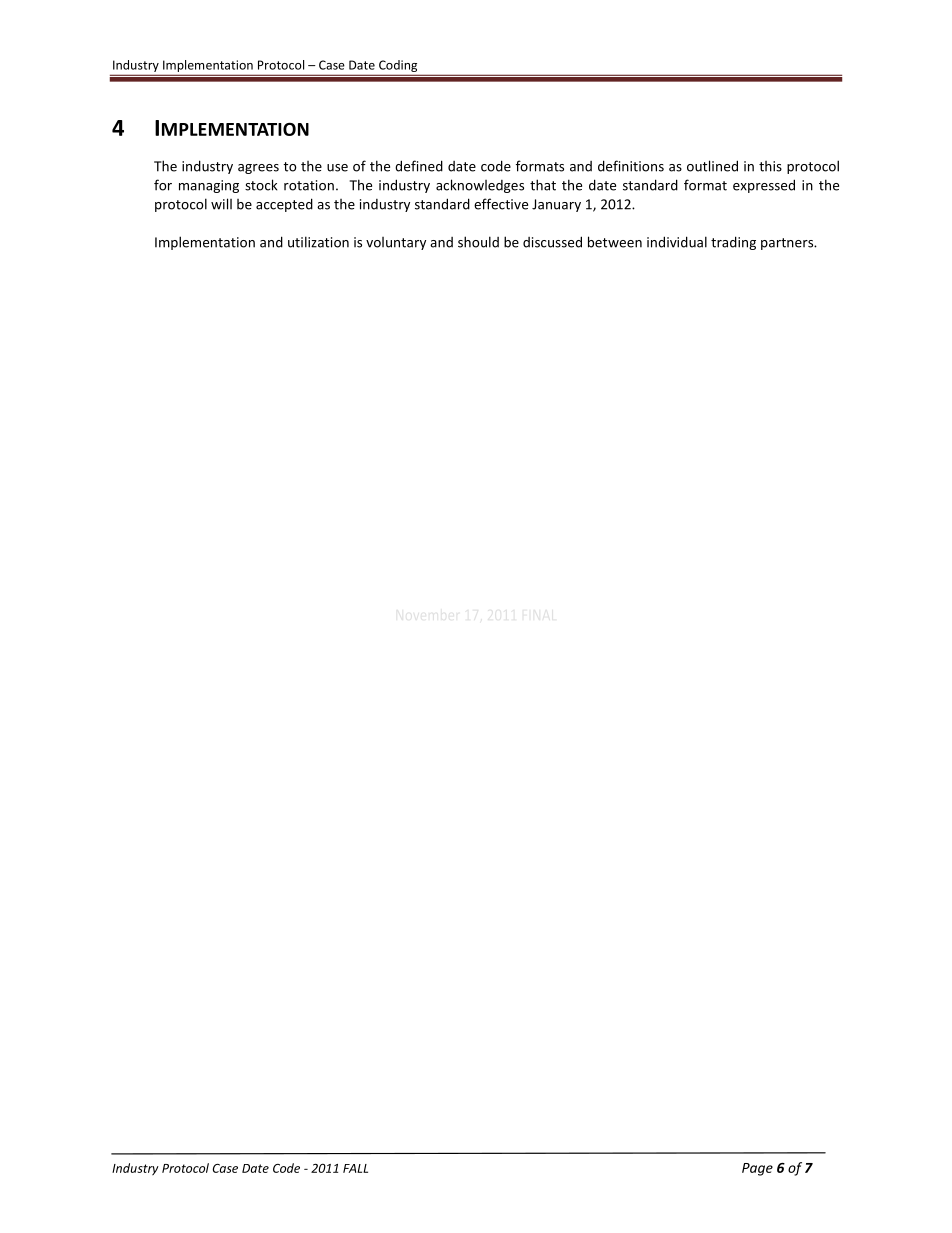 Image resolution: width=952 pixels, height=1233 pixels. Describe the element at coordinates (677, 242) in the document. I see `individual` at that location.
